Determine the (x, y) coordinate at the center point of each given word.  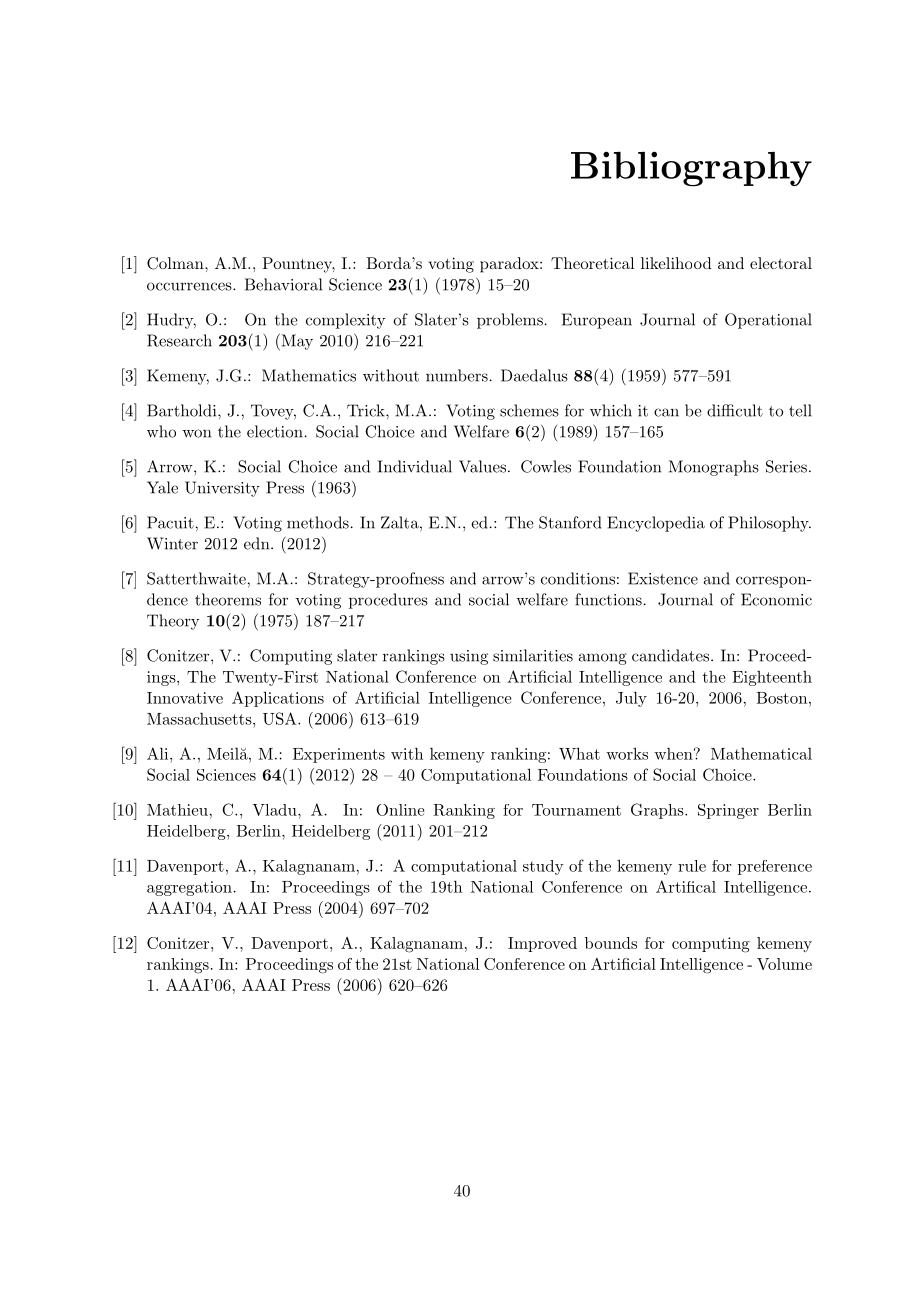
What (579, 753)
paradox (510, 265)
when (674, 754)
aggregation (189, 888)
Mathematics (309, 375)
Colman (176, 263)
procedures (388, 601)
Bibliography (691, 169)
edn (258, 543)
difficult (735, 410)
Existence (663, 578)
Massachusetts (200, 719)
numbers (457, 375)
